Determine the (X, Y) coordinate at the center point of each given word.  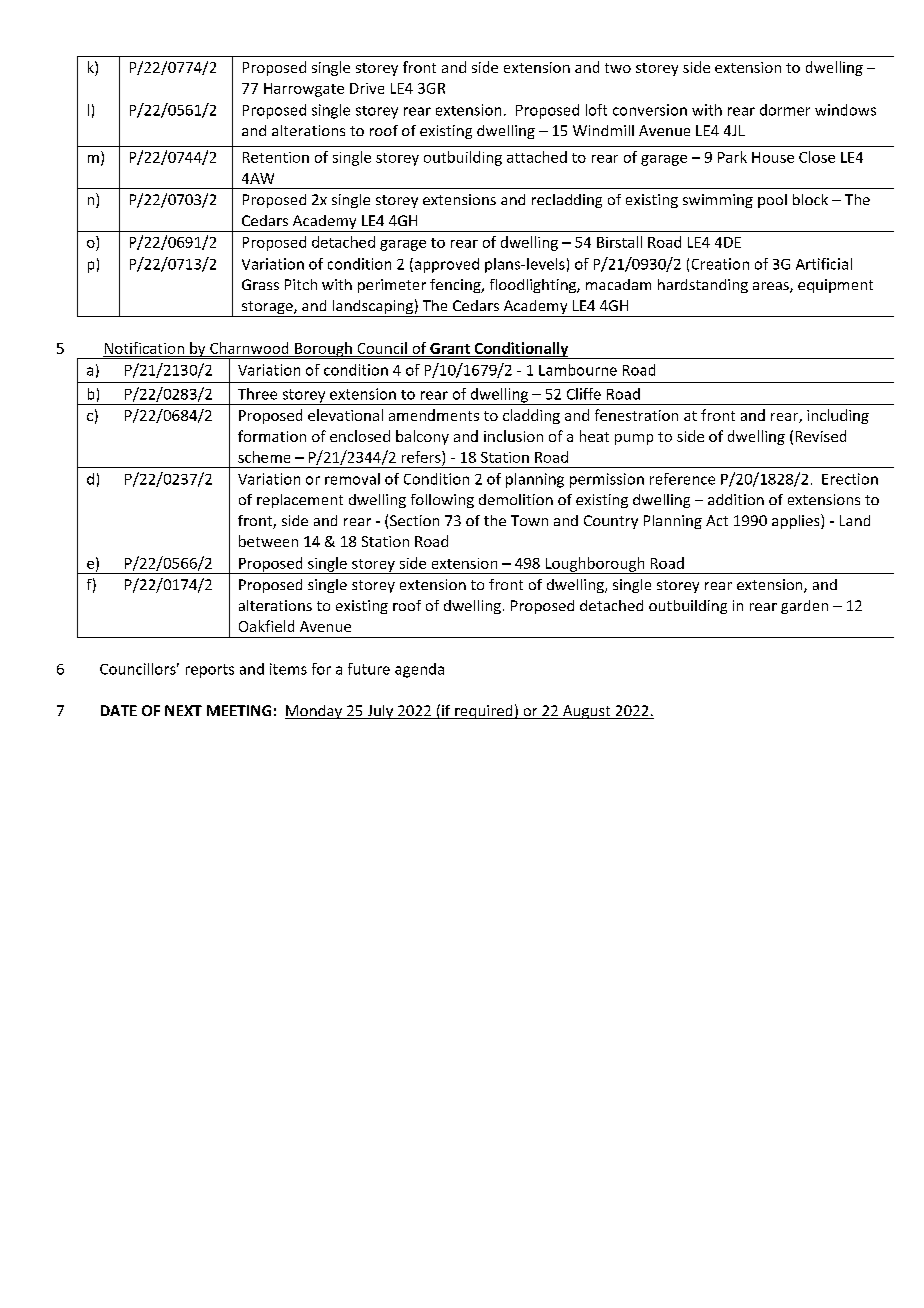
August (586, 712)
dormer (785, 110)
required (484, 712)
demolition (516, 499)
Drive (367, 88)
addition (736, 499)
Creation (720, 264)
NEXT (183, 710)
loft (596, 110)
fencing (456, 286)
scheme (264, 457)
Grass (260, 284)
